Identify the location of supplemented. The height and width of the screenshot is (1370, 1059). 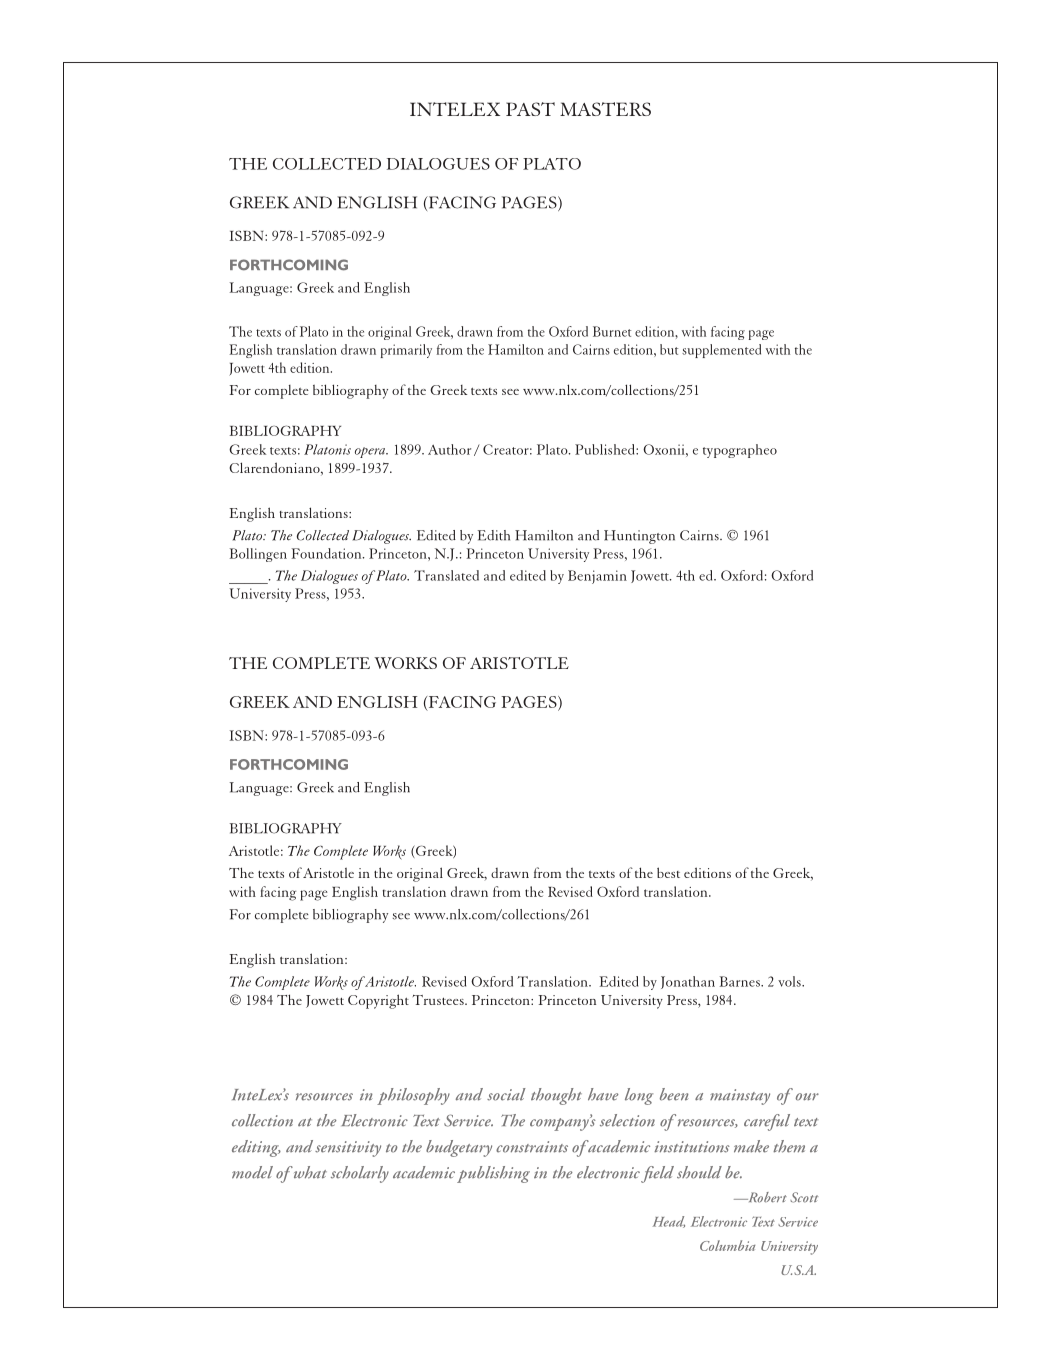
(721, 351).
